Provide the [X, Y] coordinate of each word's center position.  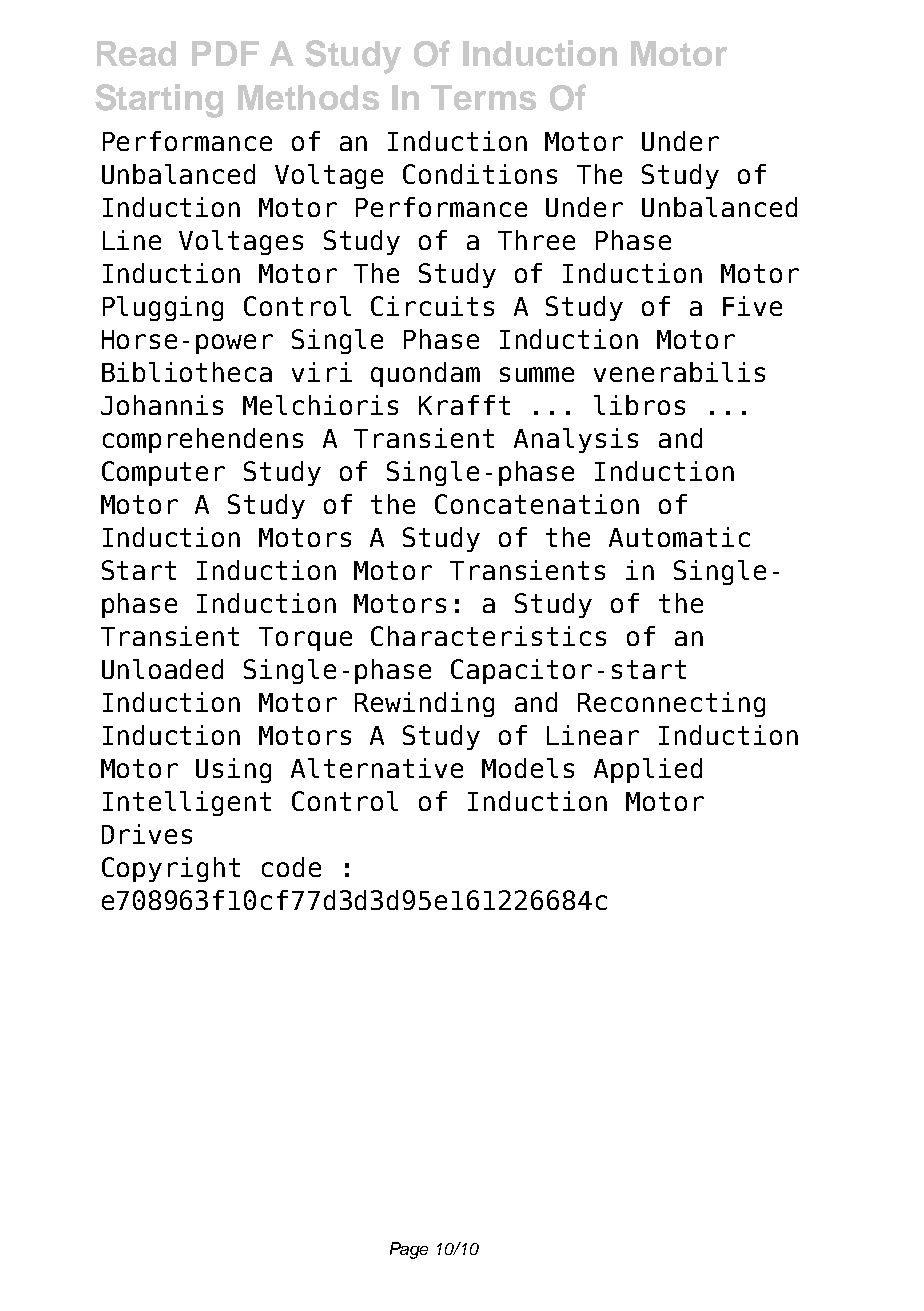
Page [409, 1250]
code [291, 867]
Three [536, 240]
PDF [225, 53]
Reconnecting [671, 704]
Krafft [464, 405]
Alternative [377, 768]
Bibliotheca [187, 372]
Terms [483, 97]
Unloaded [162, 669]
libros [639, 405]
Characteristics [488, 636]
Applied [648, 770]
